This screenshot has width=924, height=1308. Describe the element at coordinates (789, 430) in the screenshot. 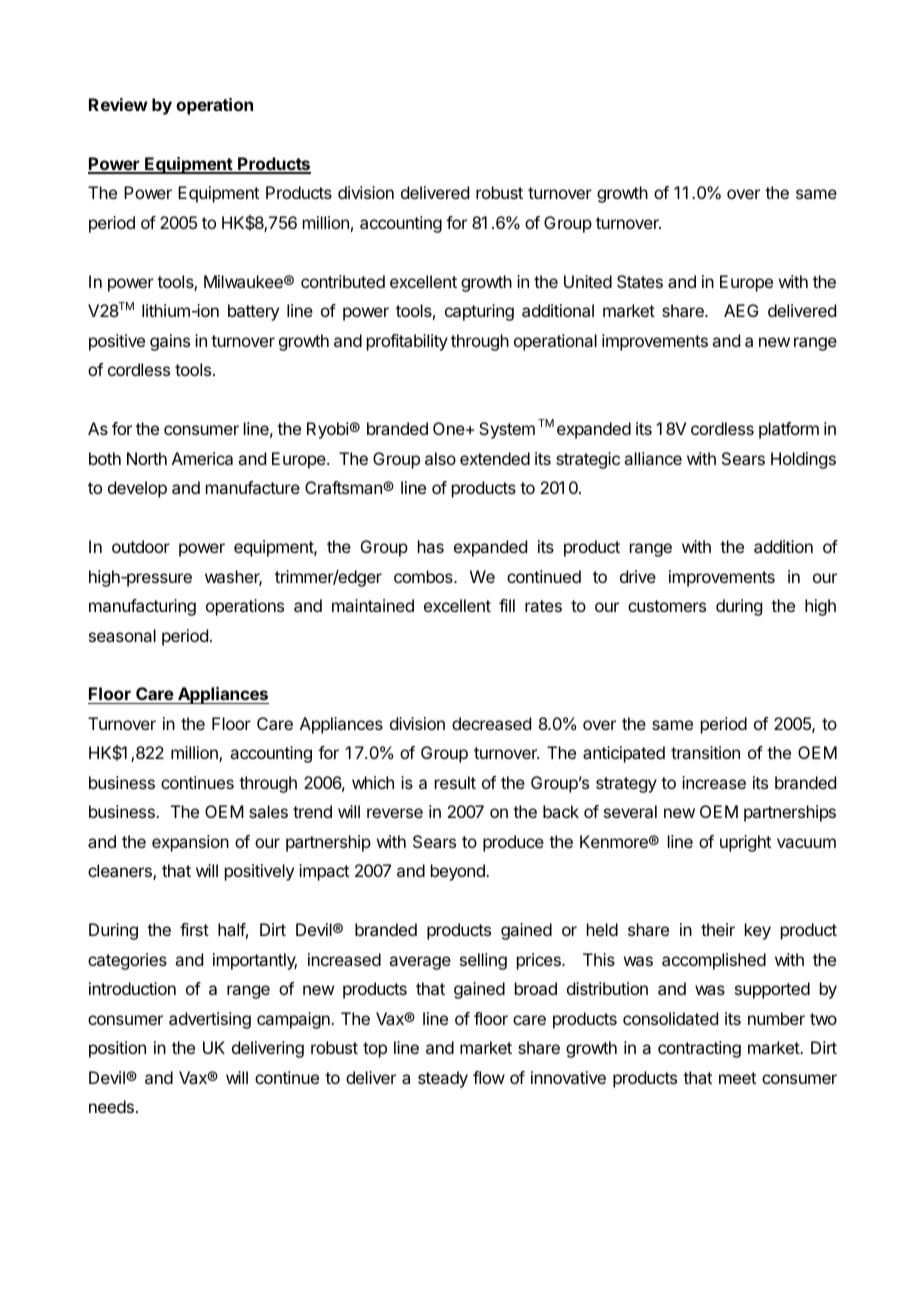

I see `platform` at that location.
